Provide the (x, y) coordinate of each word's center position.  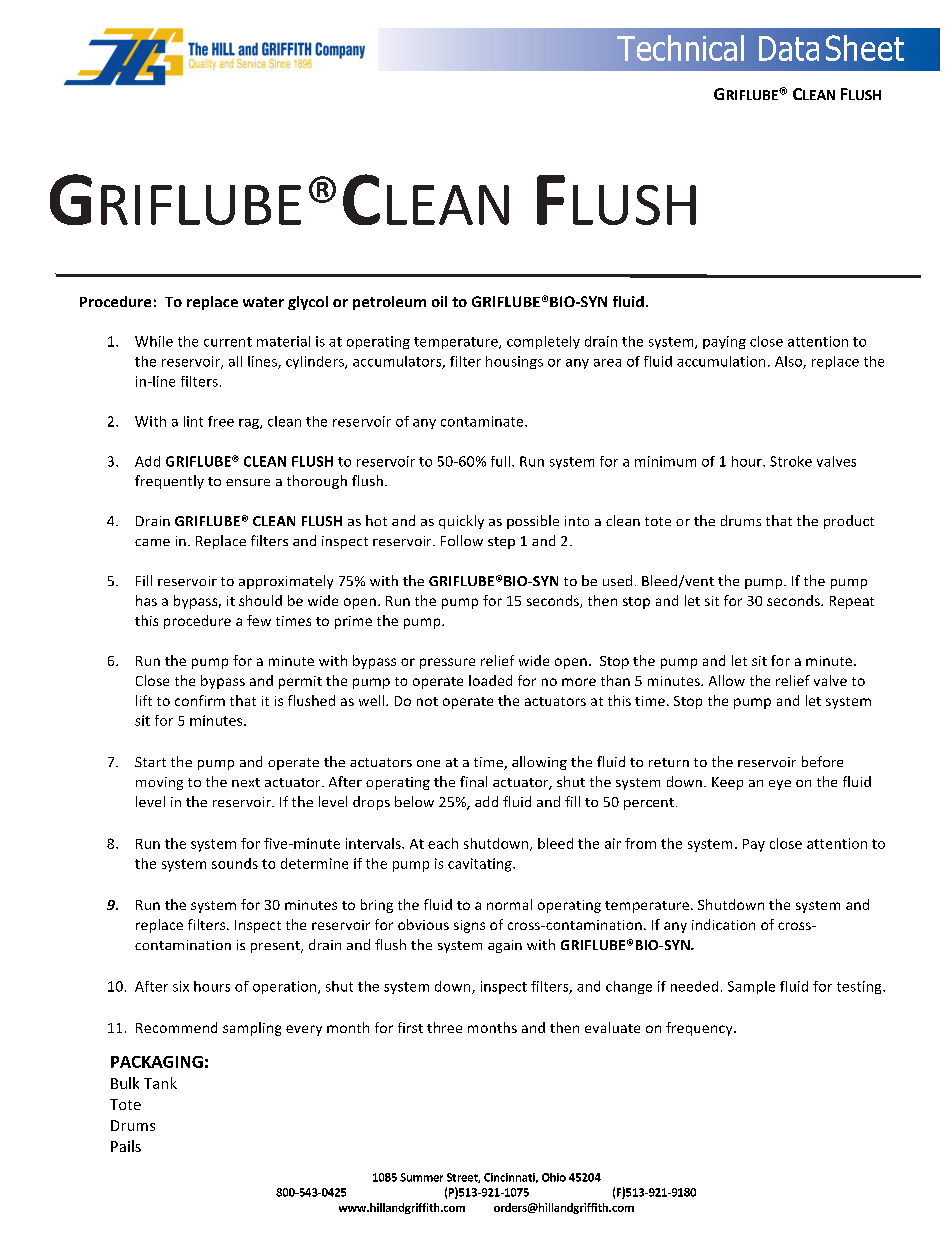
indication (723, 924)
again (505, 946)
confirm (200, 700)
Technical (680, 48)
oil (439, 301)
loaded (490, 680)
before (822, 761)
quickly (461, 522)
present (276, 947)
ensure (248, 482)
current (228, 342)
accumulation (721, 361)
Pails (126, 1146)
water (263, 302)
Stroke (791, 461)
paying (724, 342)
